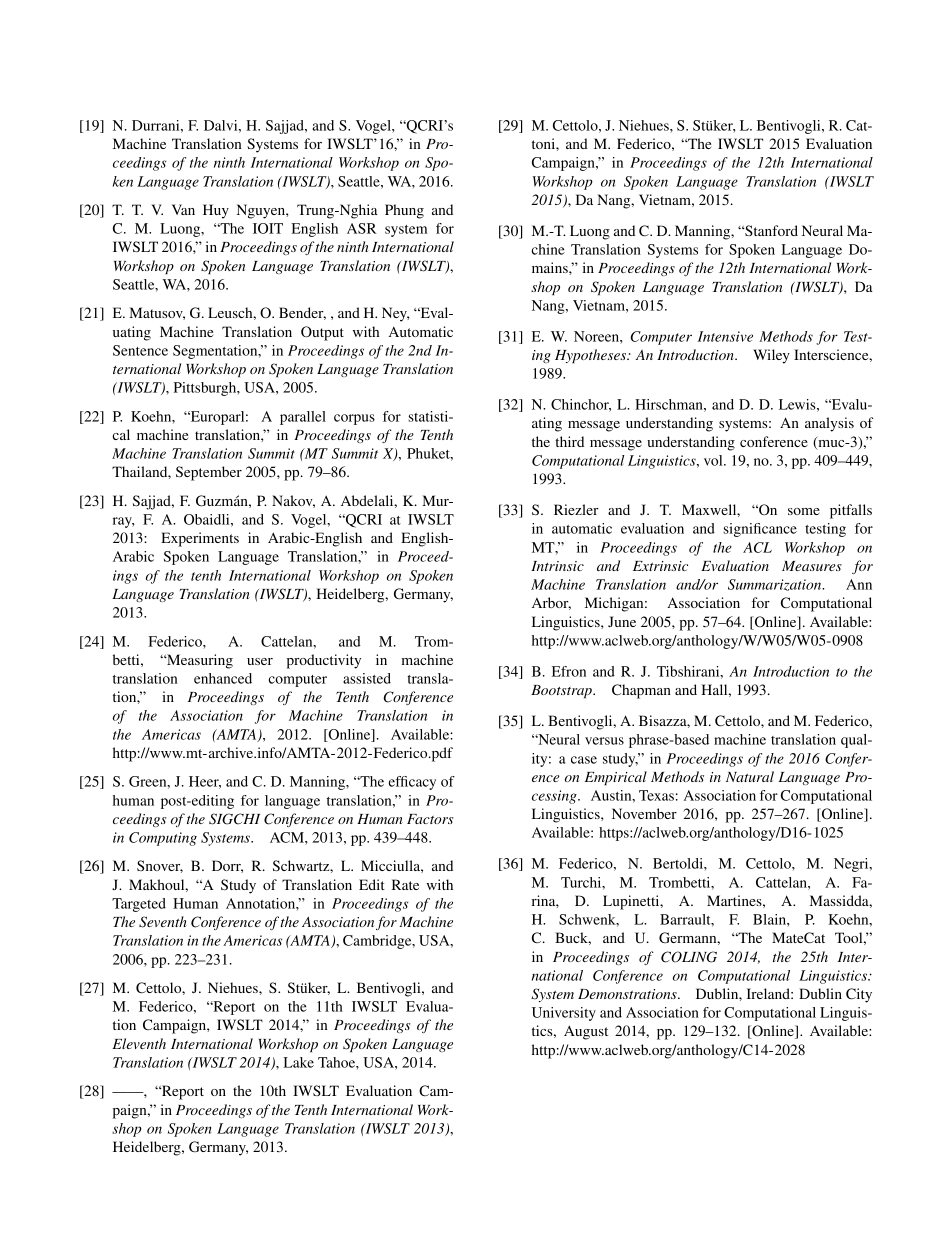 The width and height of the page is (952, 1233). What do you see at coordinates (812, 566) in the page?
I see `Measures` at bounding box center [812, 566].
